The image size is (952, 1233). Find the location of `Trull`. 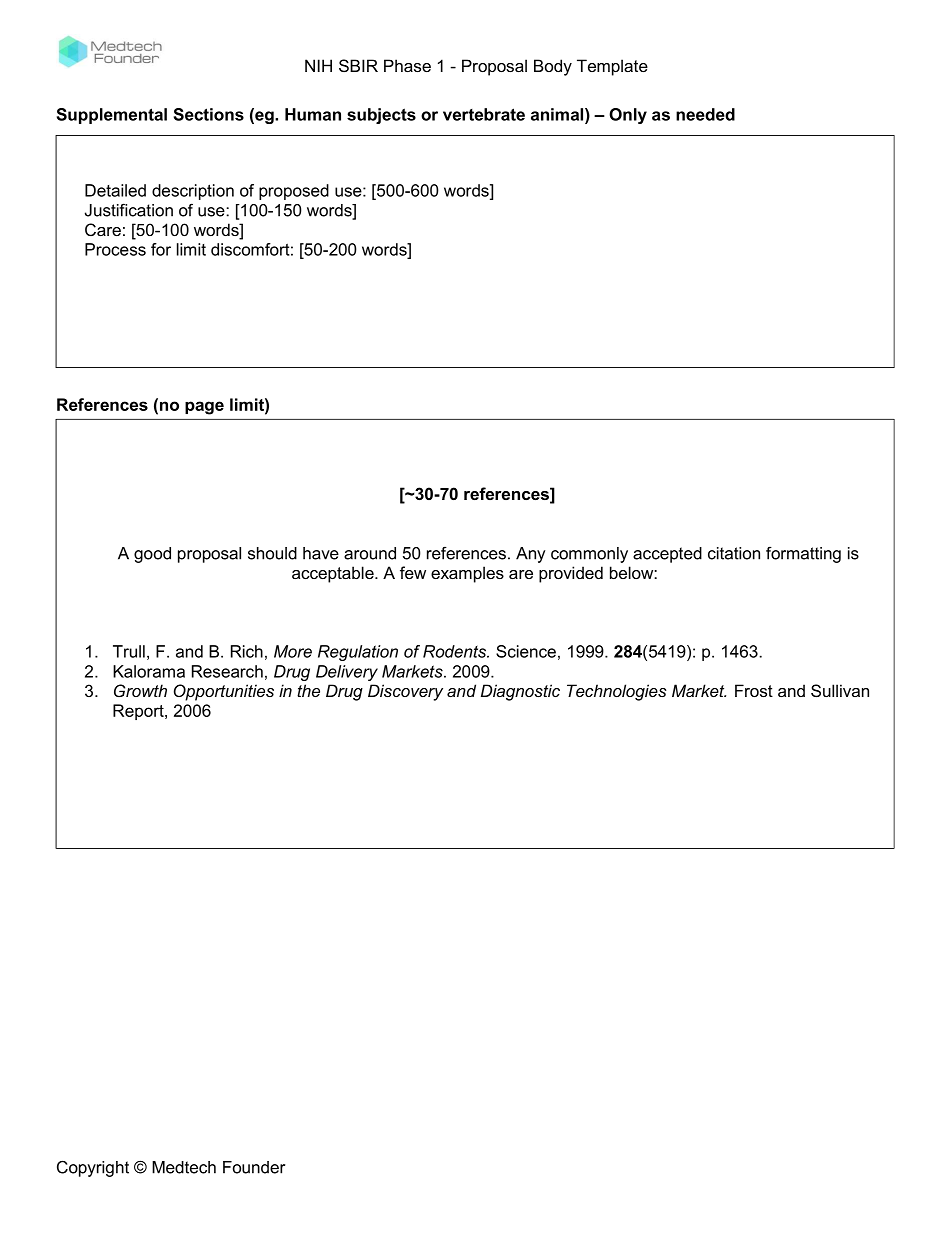

Trull is located at coordinates (129, 651).
